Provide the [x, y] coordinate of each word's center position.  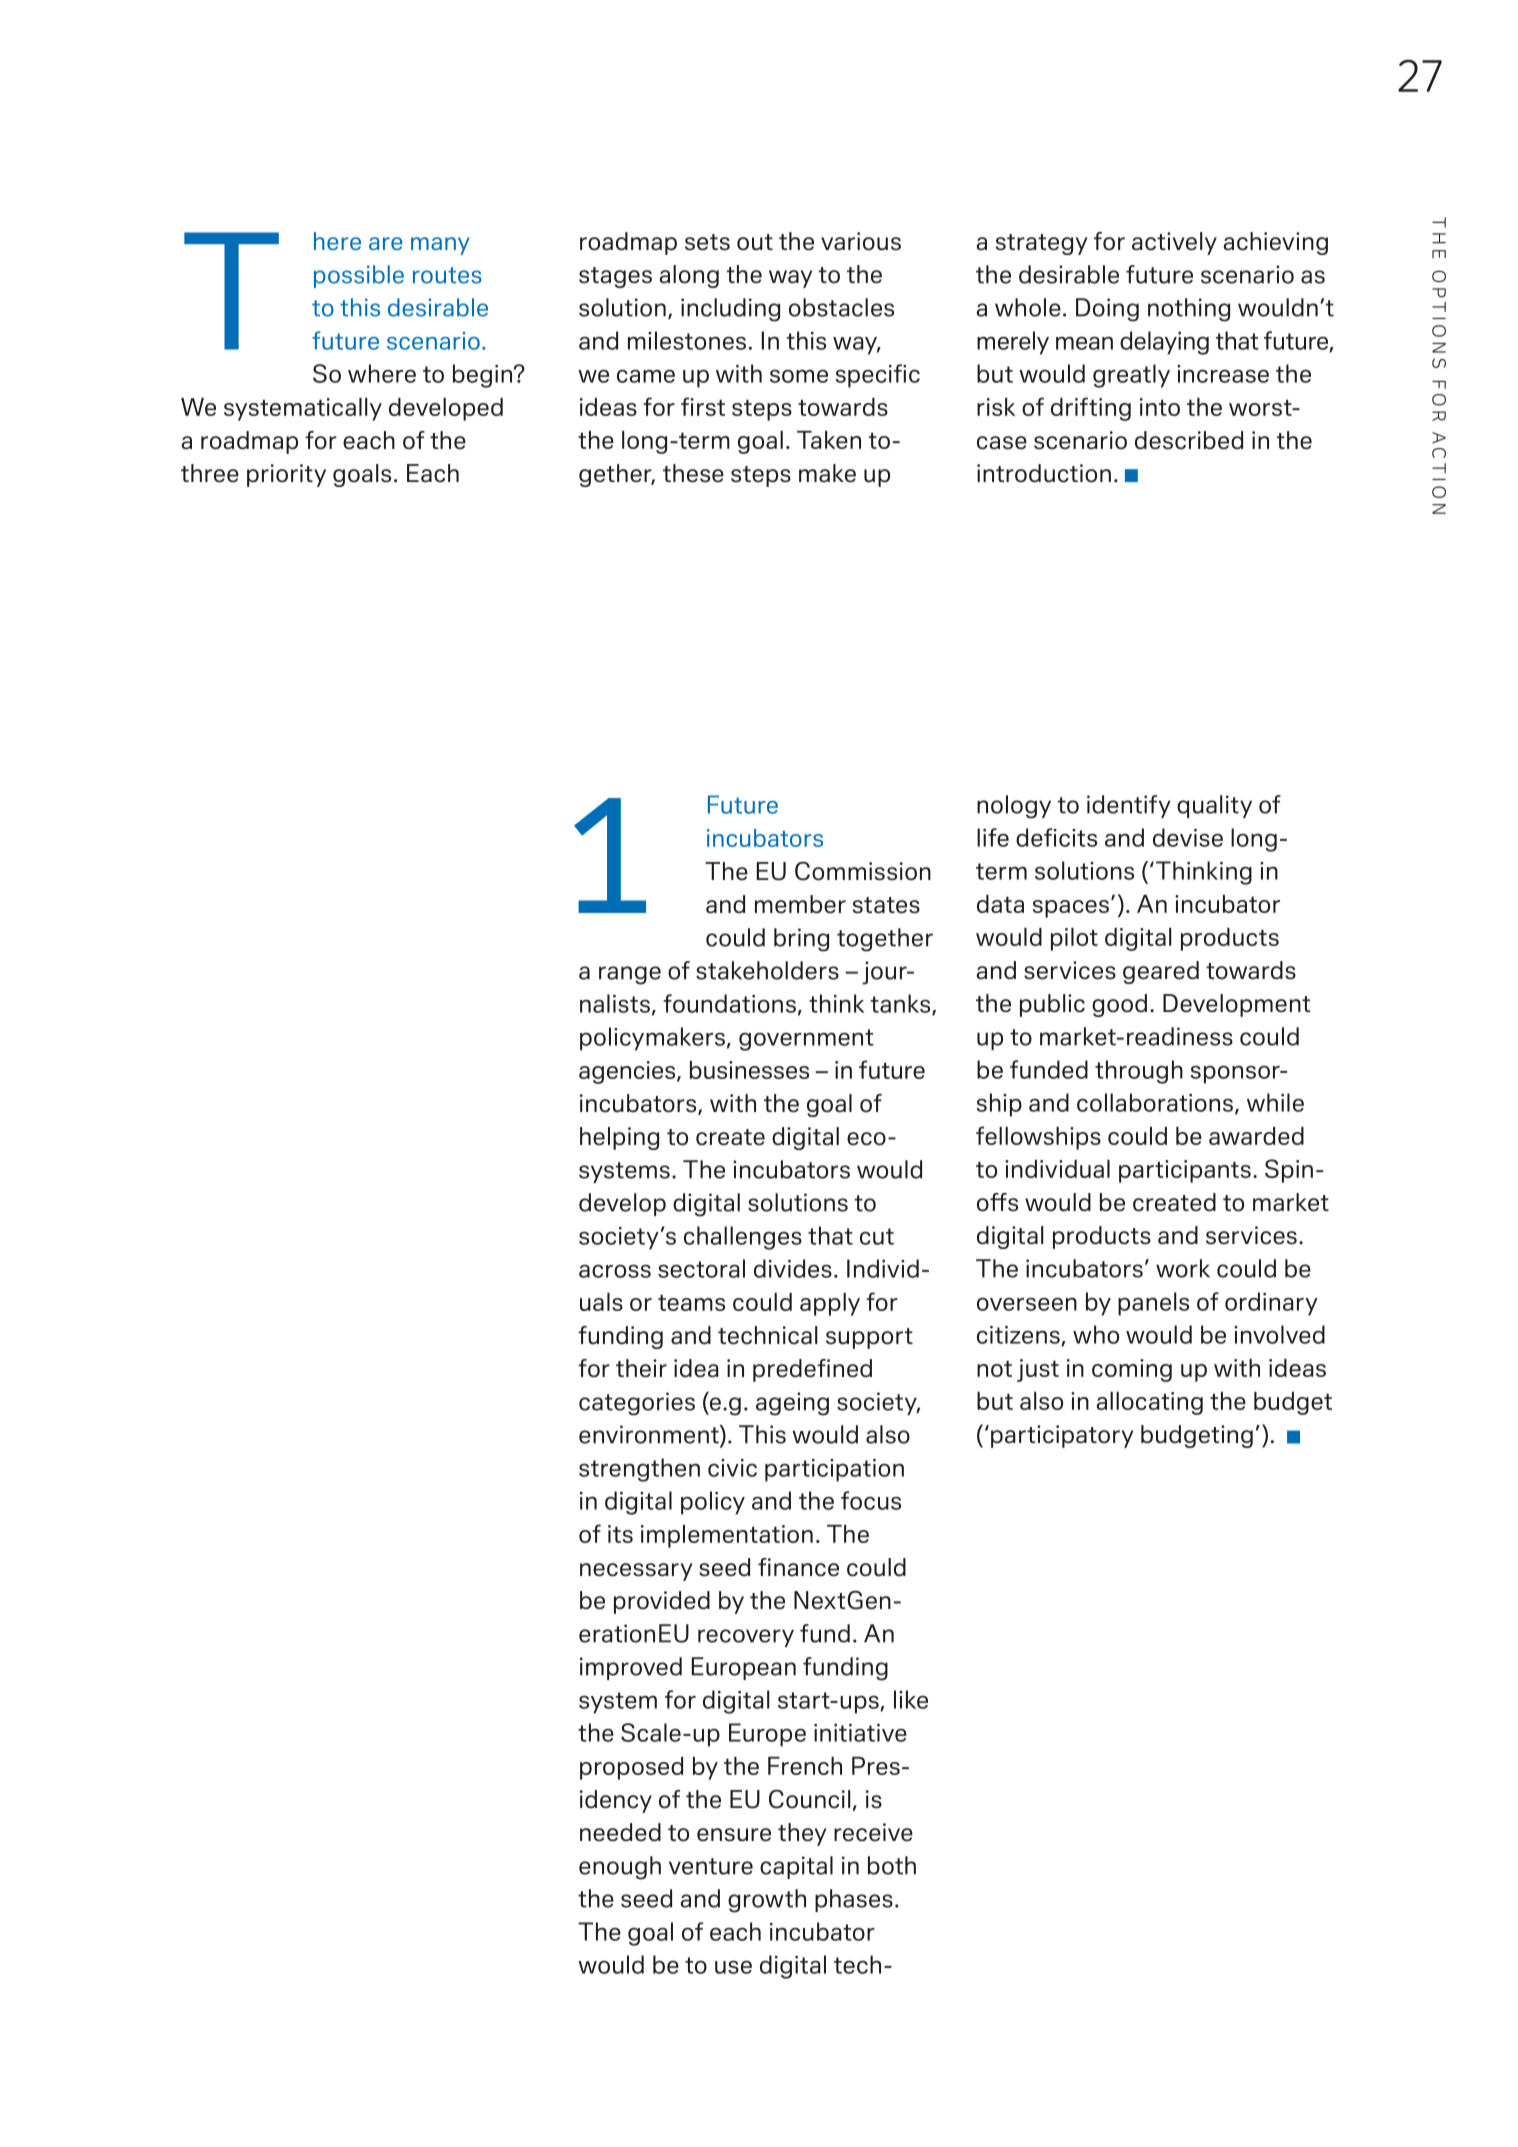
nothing [1189, 310]
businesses [749, 1070]
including [730, 310]
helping [619, 1138]
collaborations [1155, 1102]
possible [359, 276]
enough [620, 1868]
